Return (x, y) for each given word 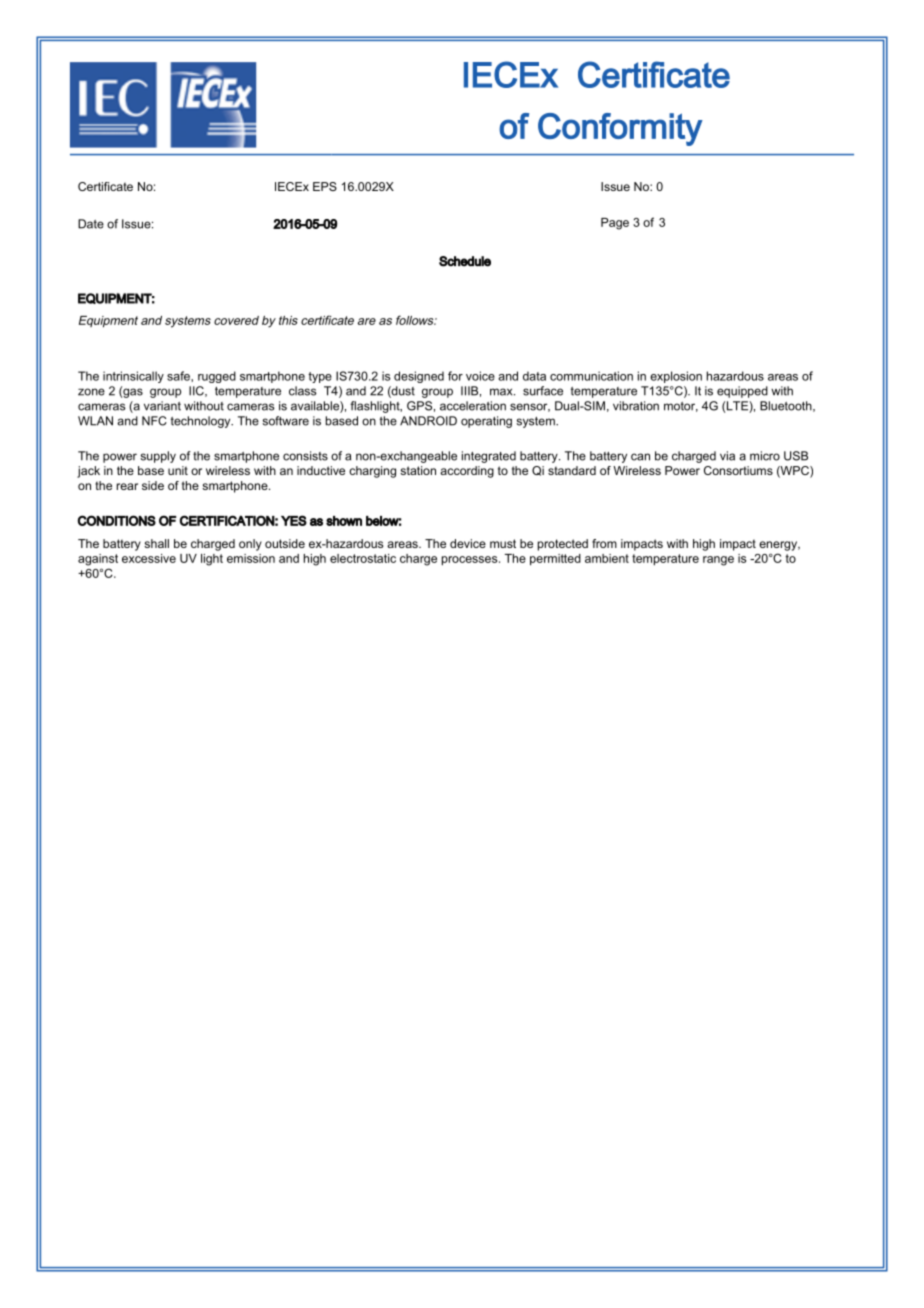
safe (179, 376)
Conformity (620, 129)
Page (615, 224)
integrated (489, 457)
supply (158, 457)
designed (419, 377)
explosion (676, 377)
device (468, 543)
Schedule (465, 261)
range (718, 561)
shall (156, 543)
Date (91, 224)
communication (591, 376)
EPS (325, 186)
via (727, 456)
